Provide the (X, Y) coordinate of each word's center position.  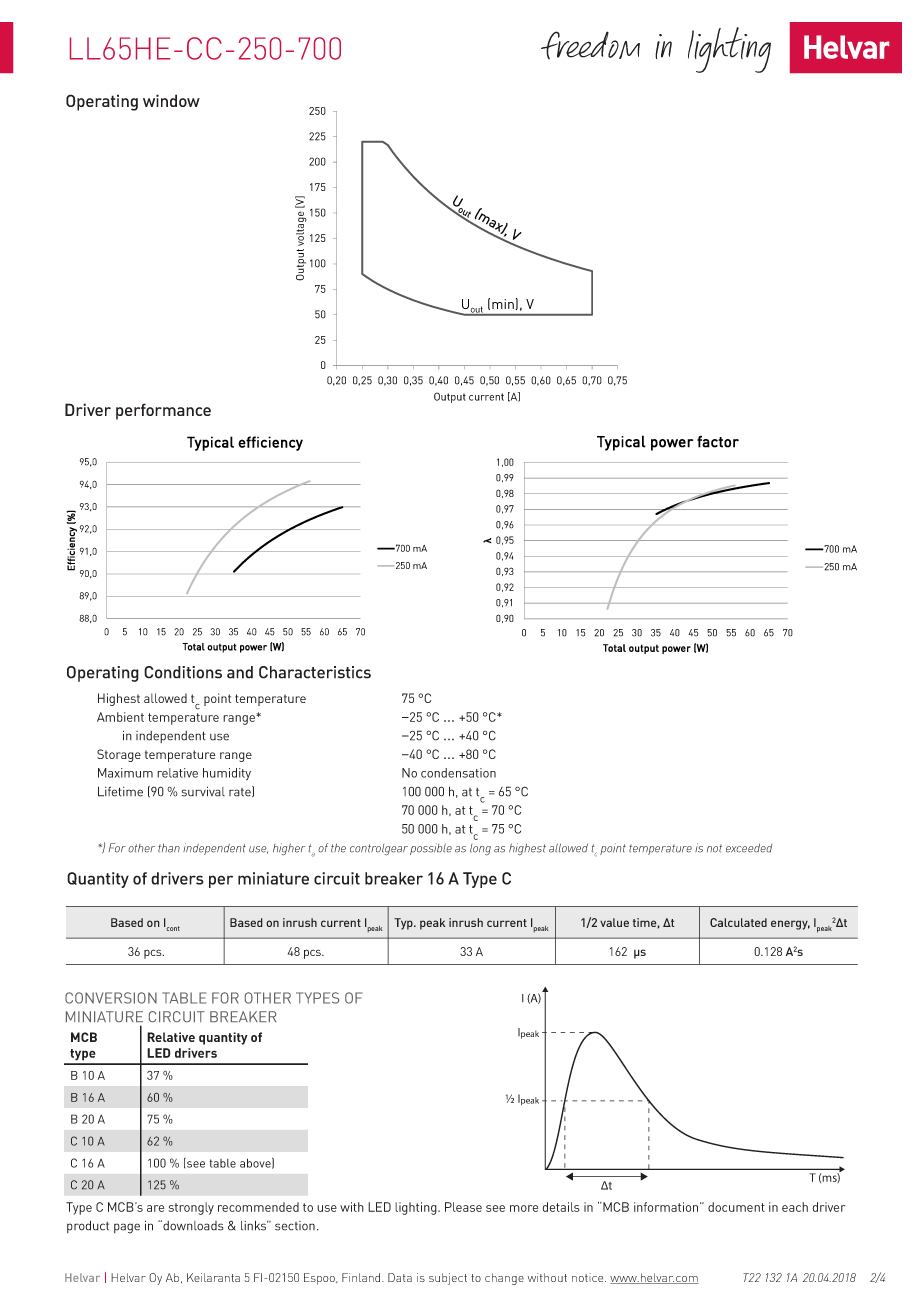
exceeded (749, 848)
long (480, 849)
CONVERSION (111, 998)
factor (718, 441)
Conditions (183, 672)
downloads (192, 1225)
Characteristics (315, 672)
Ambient (120, 717)
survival (203, 791)
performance (163, 411)
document (736, 1207)
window (171, 100)
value (614, 922)
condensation (458, 773)
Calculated (738, 922)
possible (431, 849)
